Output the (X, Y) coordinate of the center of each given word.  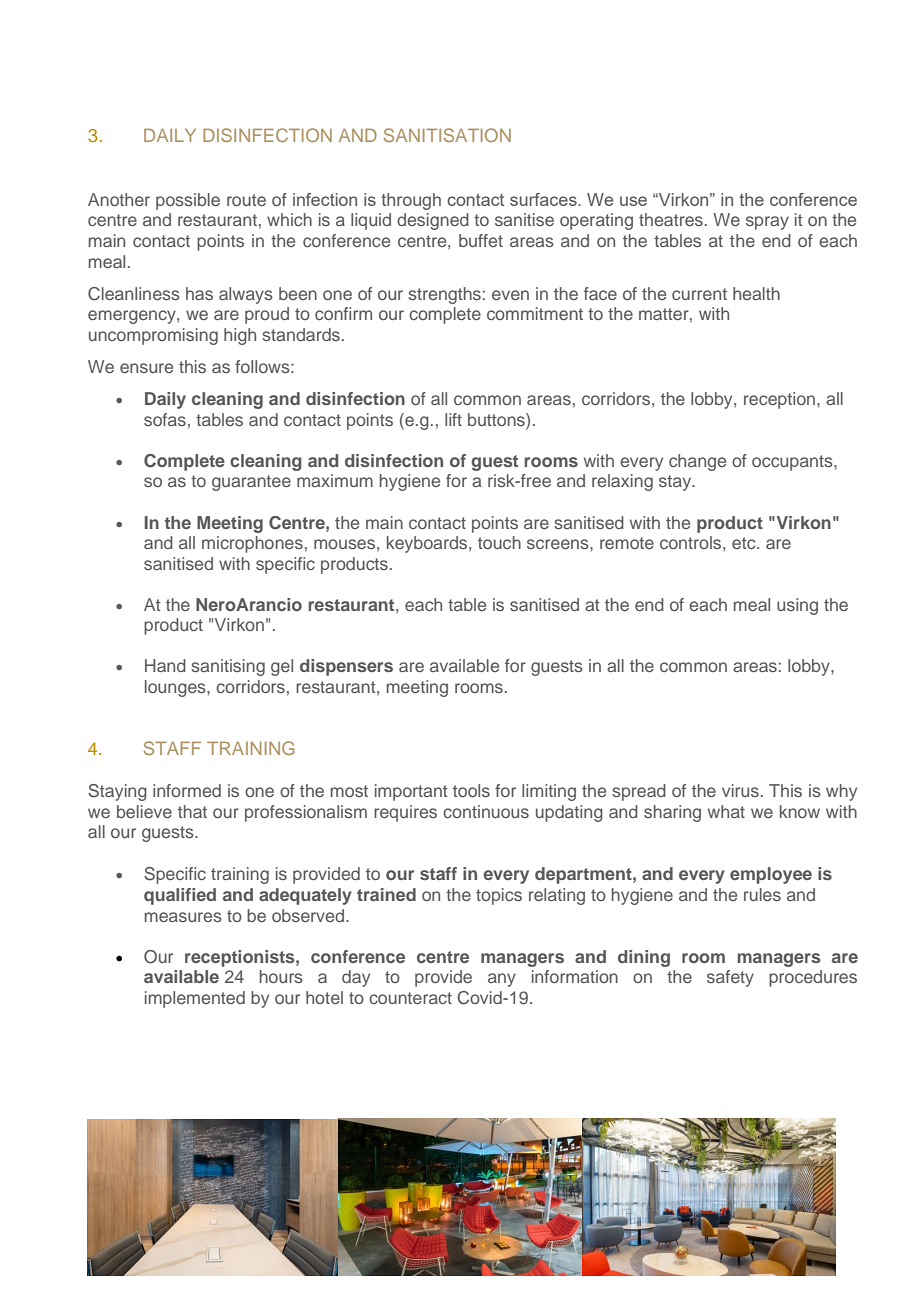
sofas (165, 419)
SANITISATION (447, 135)
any (502, 980)
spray (767, 223)
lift (453, 419)
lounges (176, 688)
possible (188, 201)
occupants (793, 463)
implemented (195, 999)
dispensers (346, 667)
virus (740, 790)
